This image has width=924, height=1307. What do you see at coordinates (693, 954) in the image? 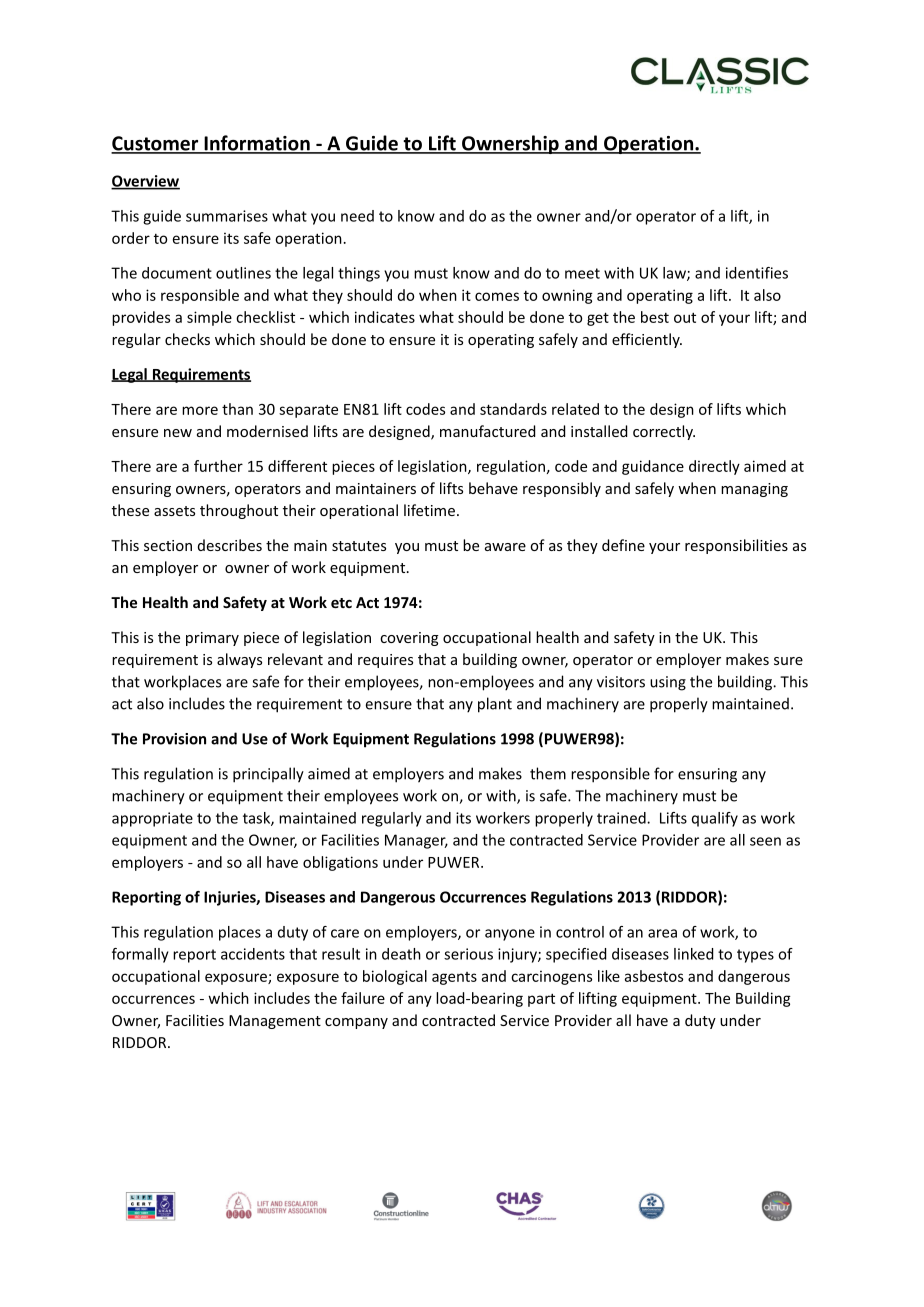
I see `linked` at bounding box center [693, 954].
